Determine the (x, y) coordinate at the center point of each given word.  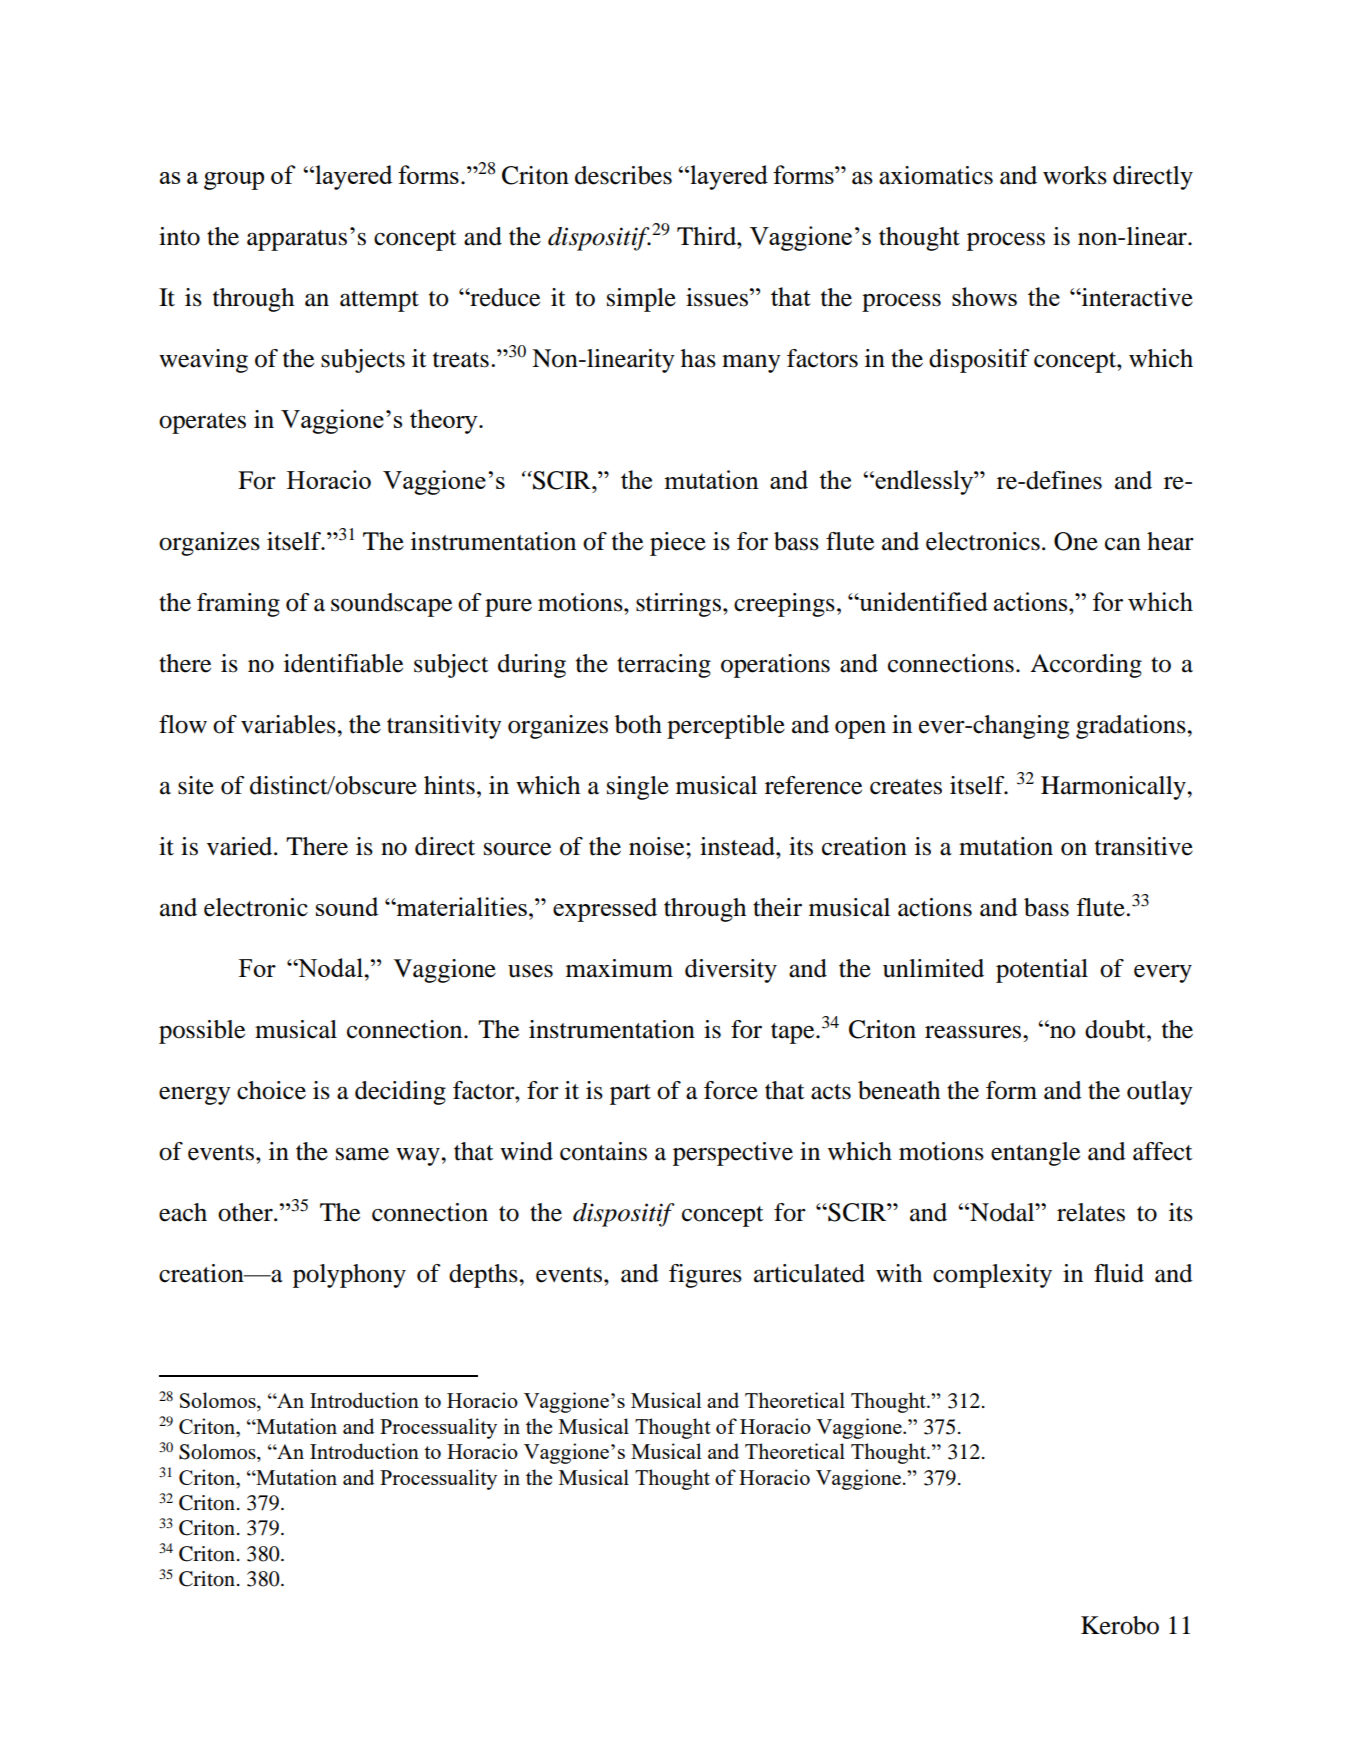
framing (238, 605)
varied (241, 846)
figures (705, 1276)
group (234, 181)
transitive (1144, 846)
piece (678, 544)
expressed (605, 910)
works (1075, 175)
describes (623, 175)
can (1123, 544)
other (246, 1212)
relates (1091, 1212)
